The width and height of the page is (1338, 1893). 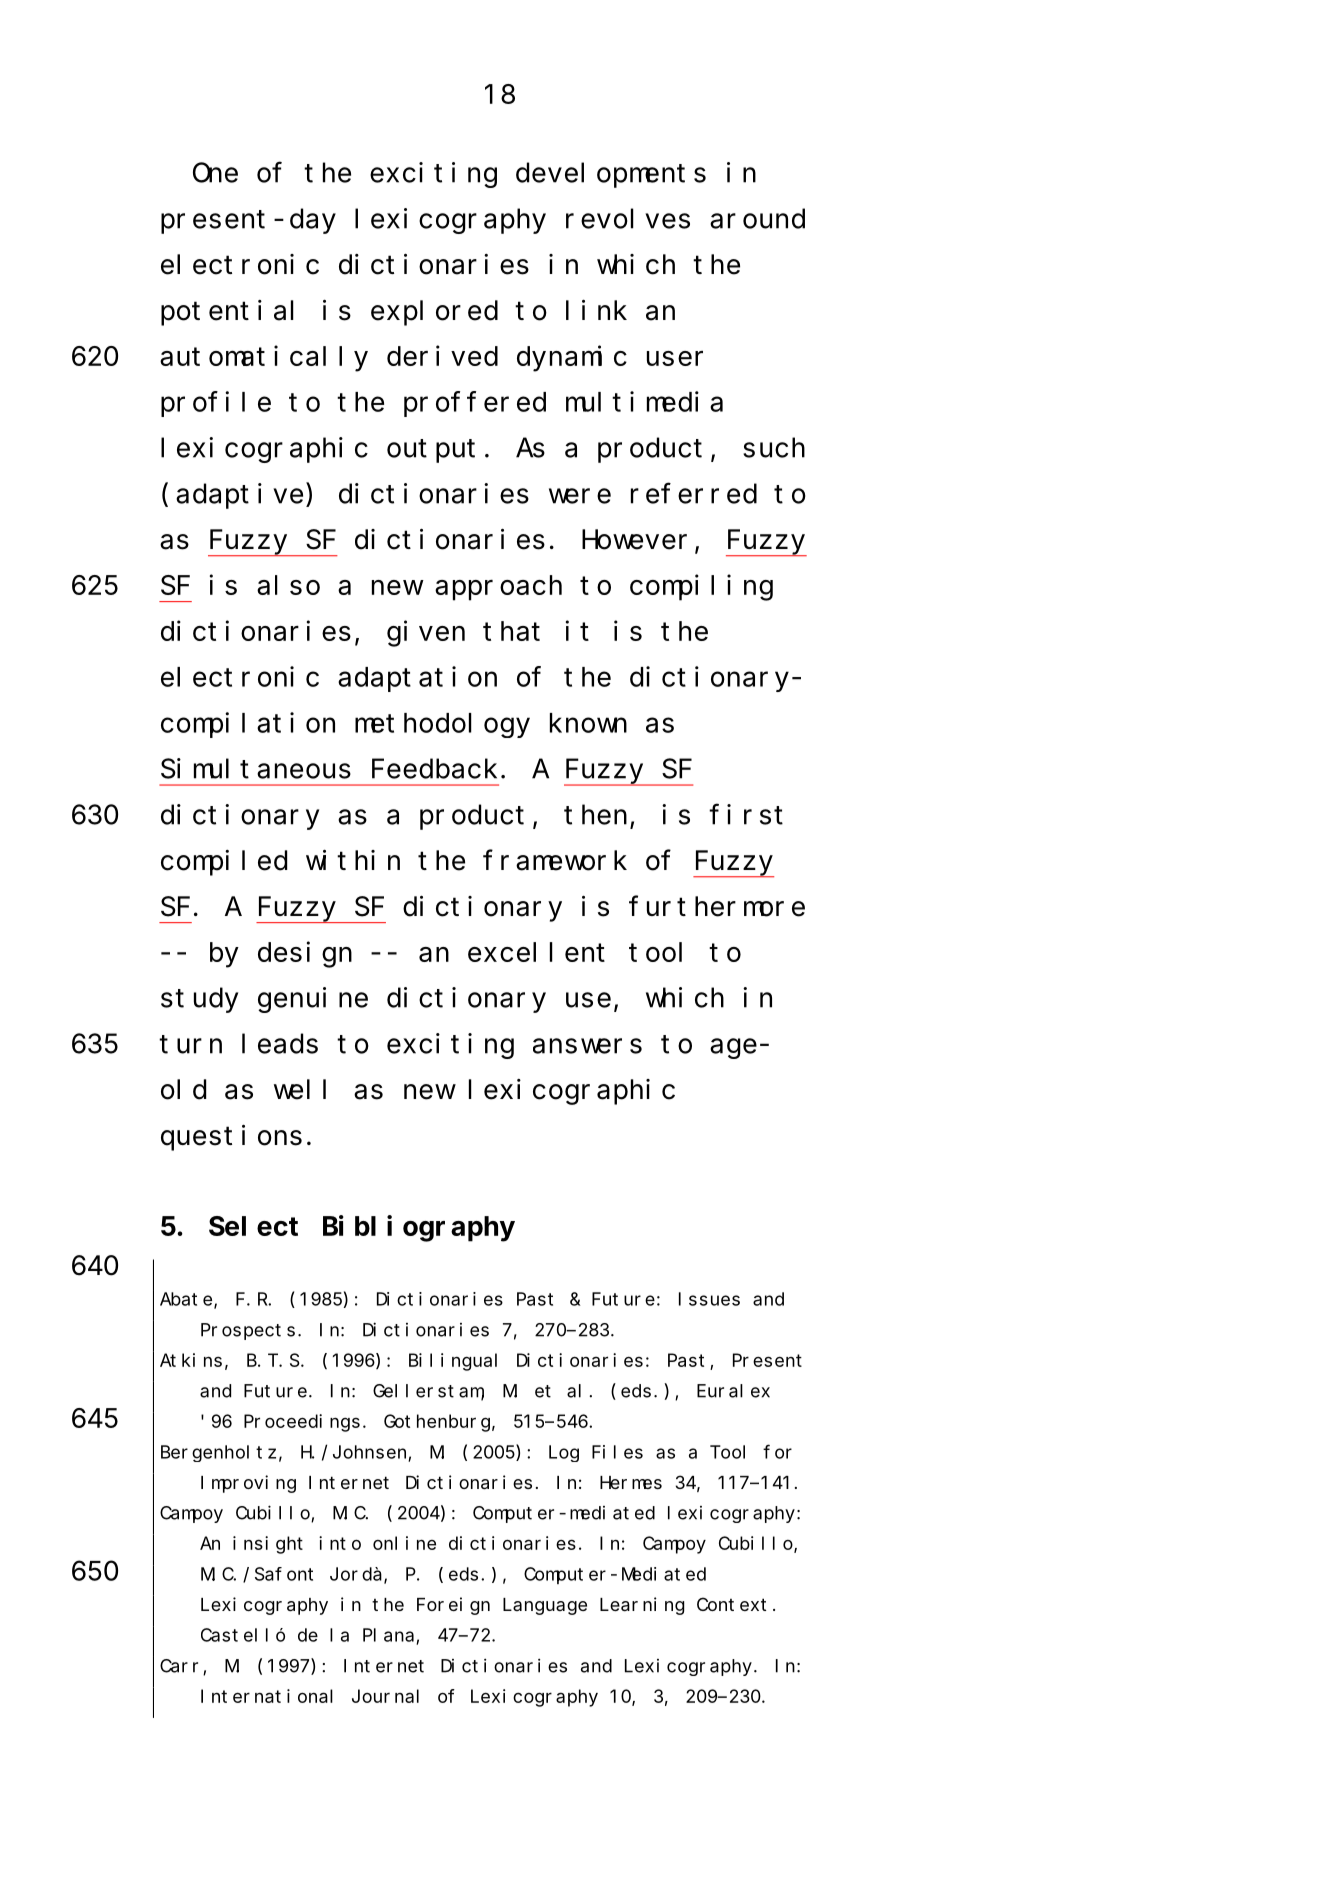 What do you see at coordinates (248, 1332) in the page?
I see `Prospects` at bounding box center [248, 1332].
